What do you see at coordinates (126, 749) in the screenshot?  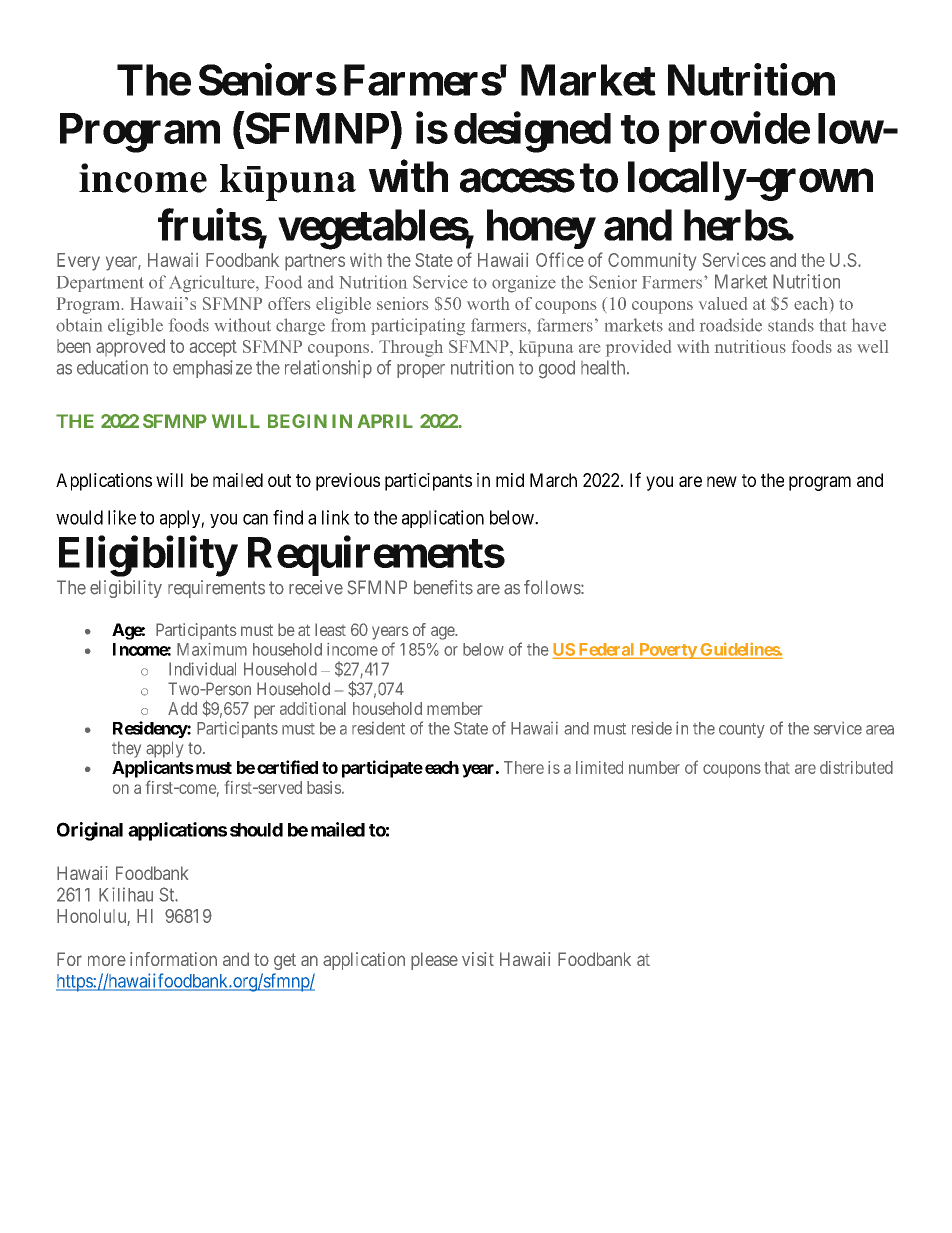 I see `they` at bounding box center [126, 749].
